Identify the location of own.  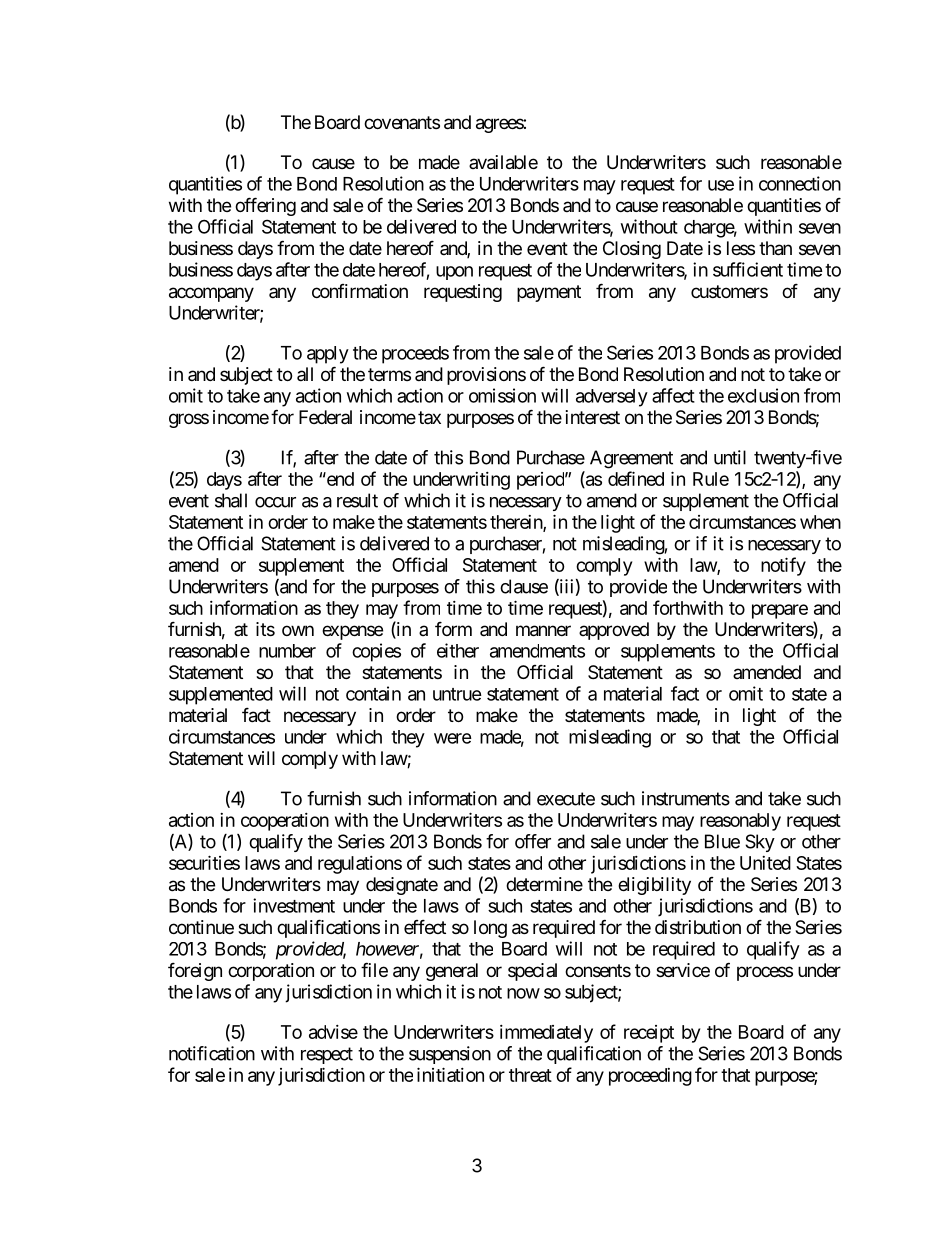
(298, 630).
